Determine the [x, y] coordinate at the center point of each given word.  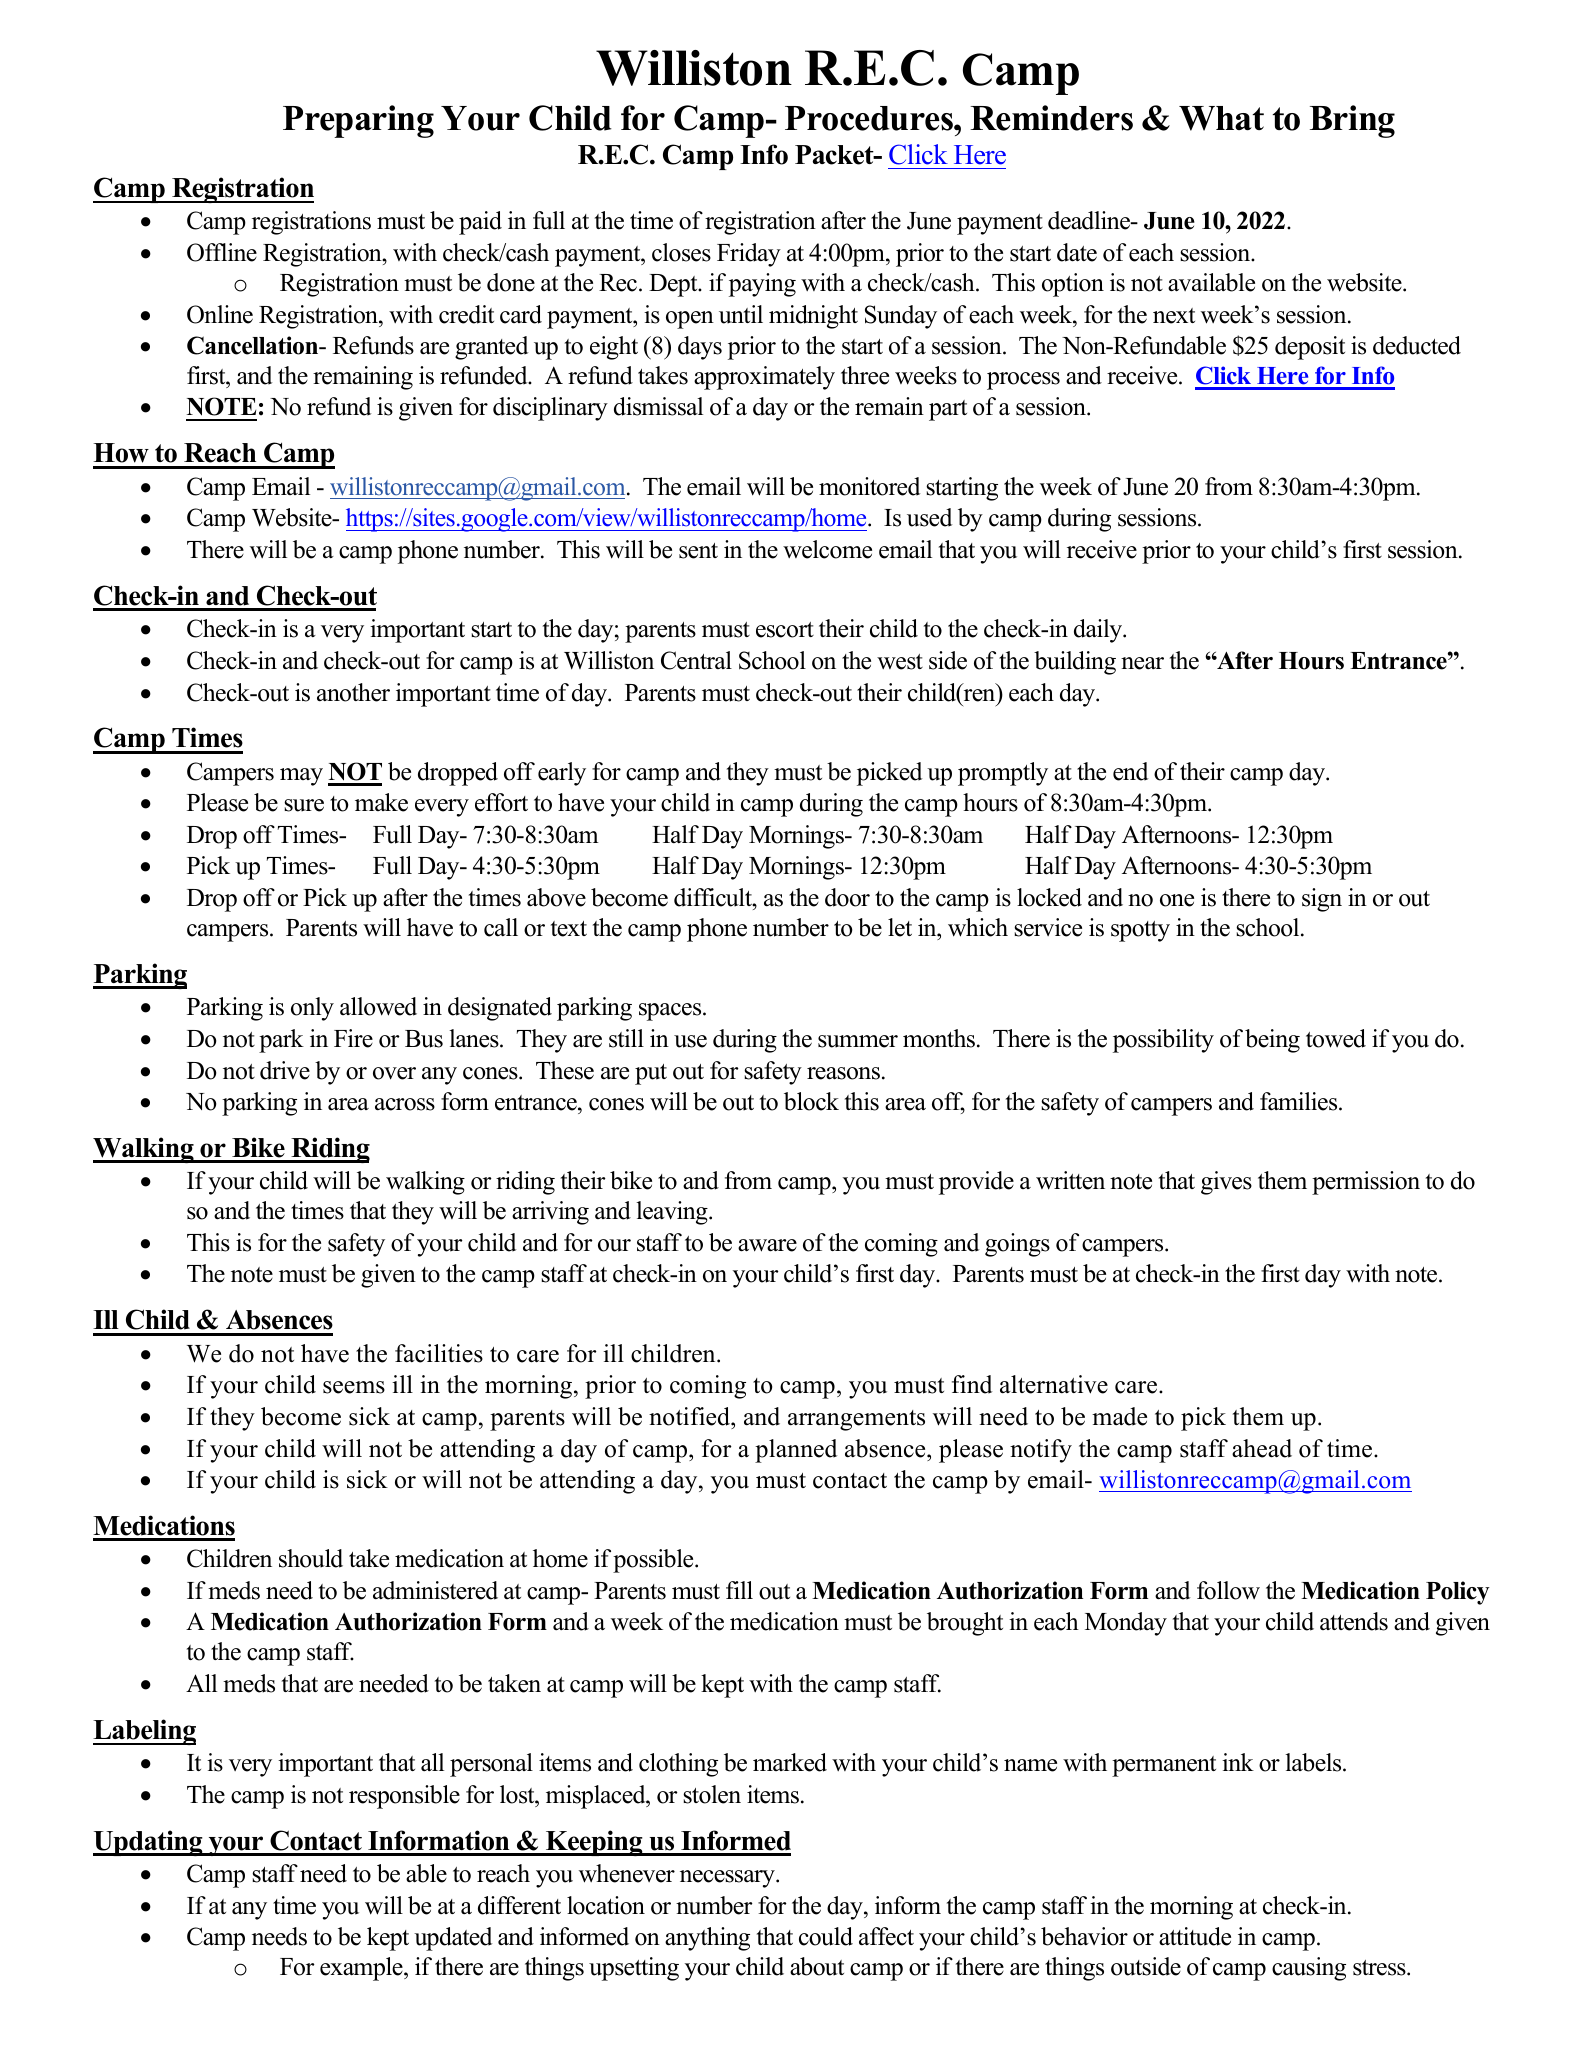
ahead [1262, 1448]
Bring [1352, 121]
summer [858, 1041]
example [362, 1969]
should [311, 1558]
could [826, 1936]
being [1272, 1041]
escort [785, 630]
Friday [749, 255]
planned [796, 1451]
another [353, 692]
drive [285, 1070]
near [1142, 663]
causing [1309, 1969]
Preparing [358, 121]
